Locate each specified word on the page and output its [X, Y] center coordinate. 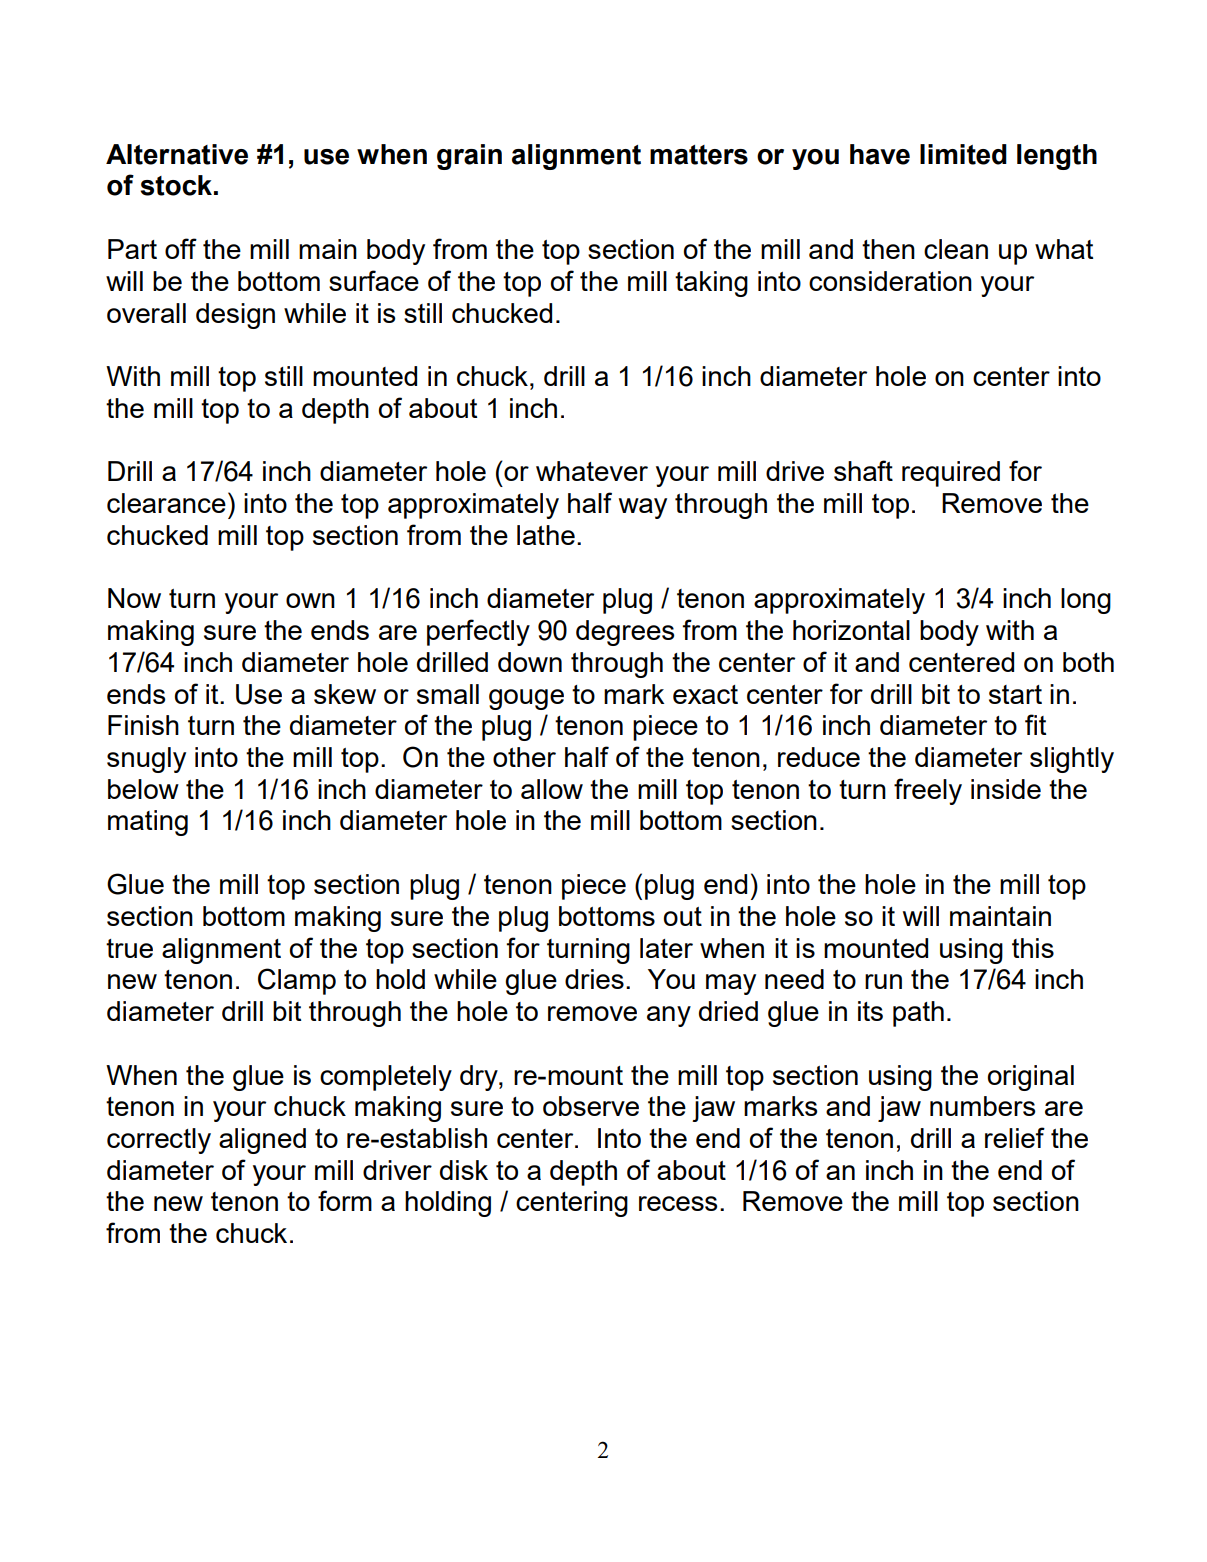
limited [963, 154]
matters [699, 155]
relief [1015, 1137]
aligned [262, 1141]
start [1015, 694]
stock [176, 185]
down [530, 662]
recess [678, 1203]
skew [345, 694]
